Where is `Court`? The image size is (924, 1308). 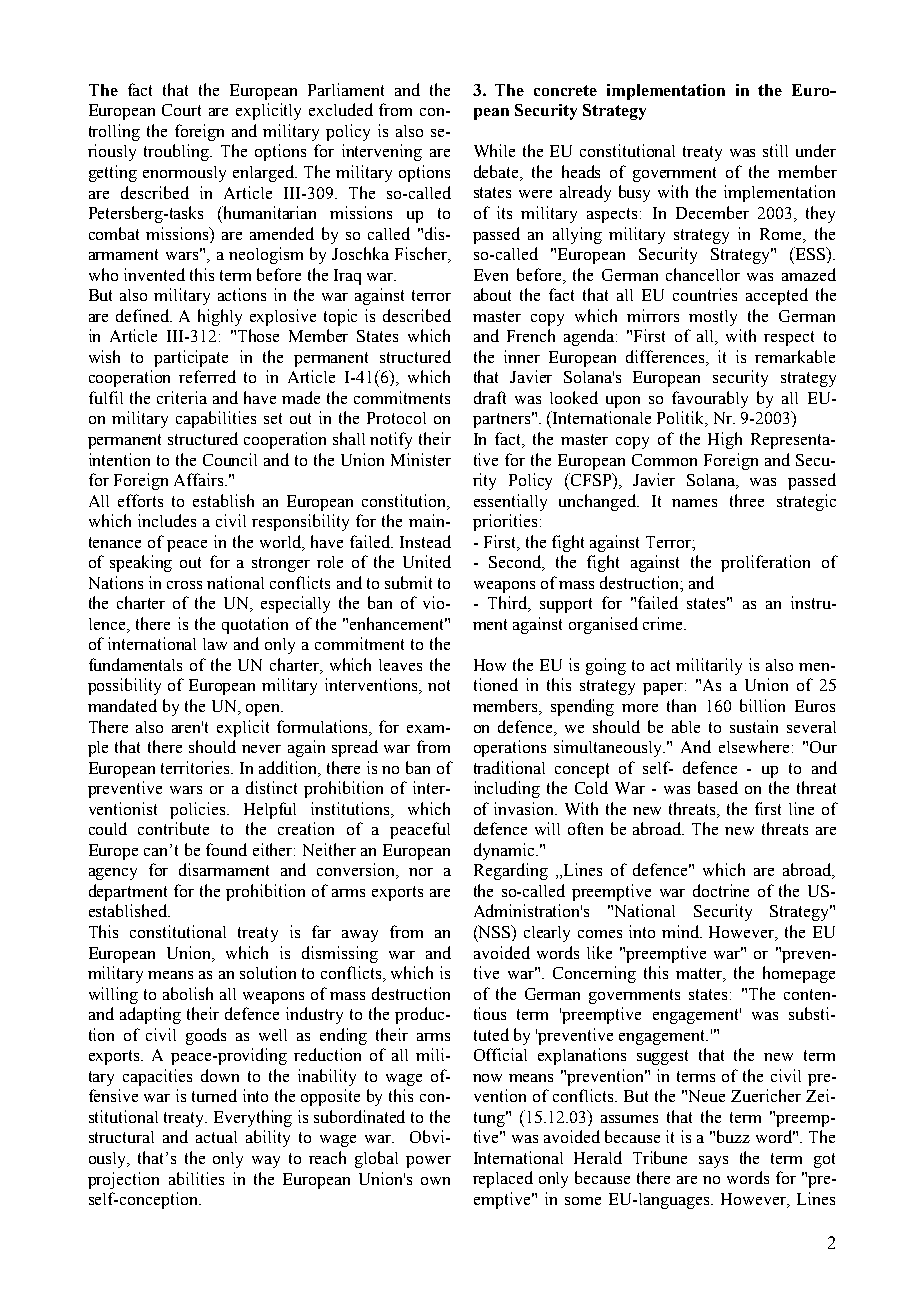
Court is located at coordinates (181, 110).
